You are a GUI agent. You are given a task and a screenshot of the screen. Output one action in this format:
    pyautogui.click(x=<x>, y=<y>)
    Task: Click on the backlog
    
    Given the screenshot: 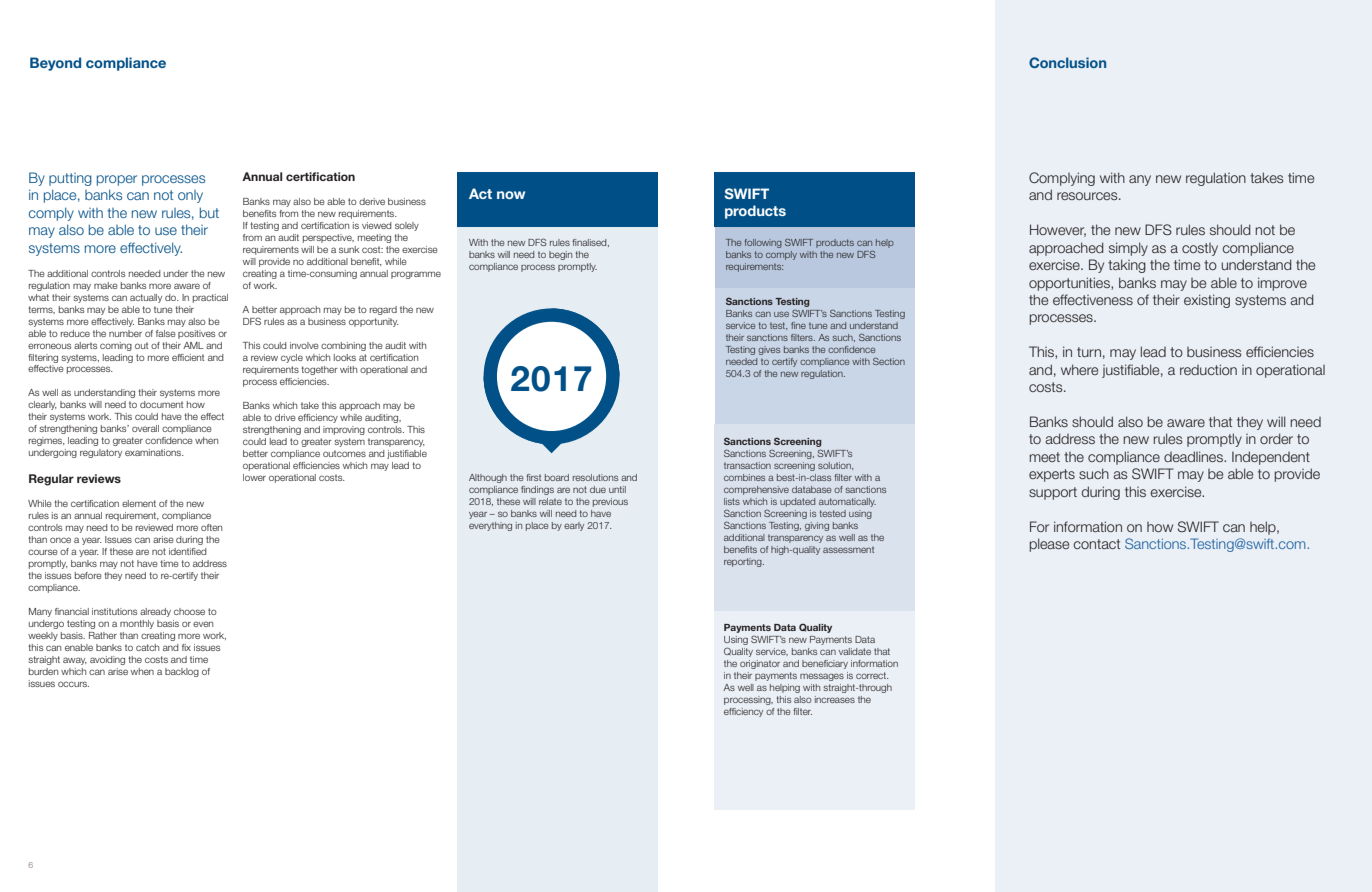 What is the action you would take?
    pyautogui.click(x=182, y=672)
